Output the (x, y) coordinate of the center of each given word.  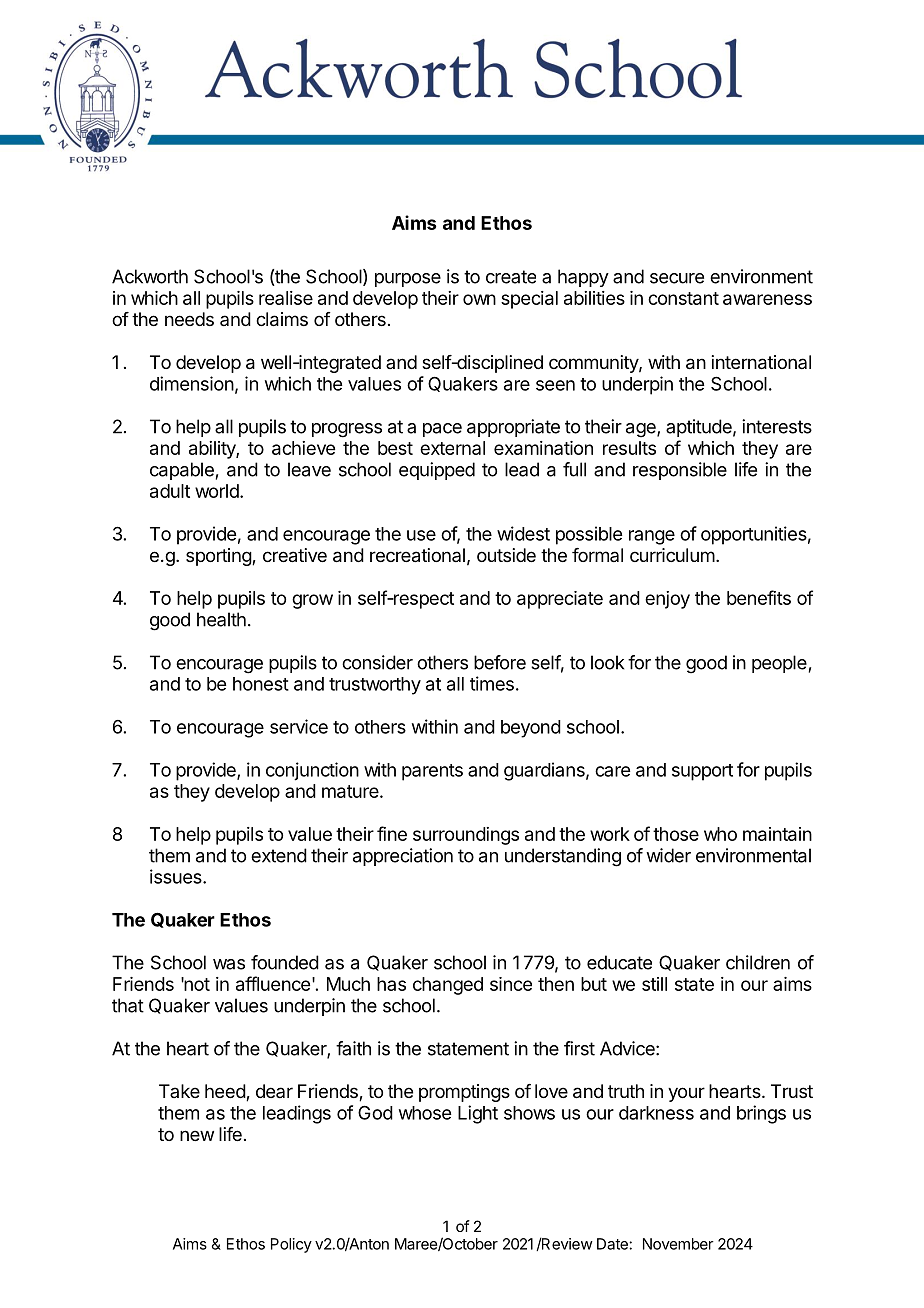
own (479, 299)
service (299, 726)
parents (432, 772)
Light (478, 1114)
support (702, 772)
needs (189, 319)
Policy (291, 1245)
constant (683, 298)
